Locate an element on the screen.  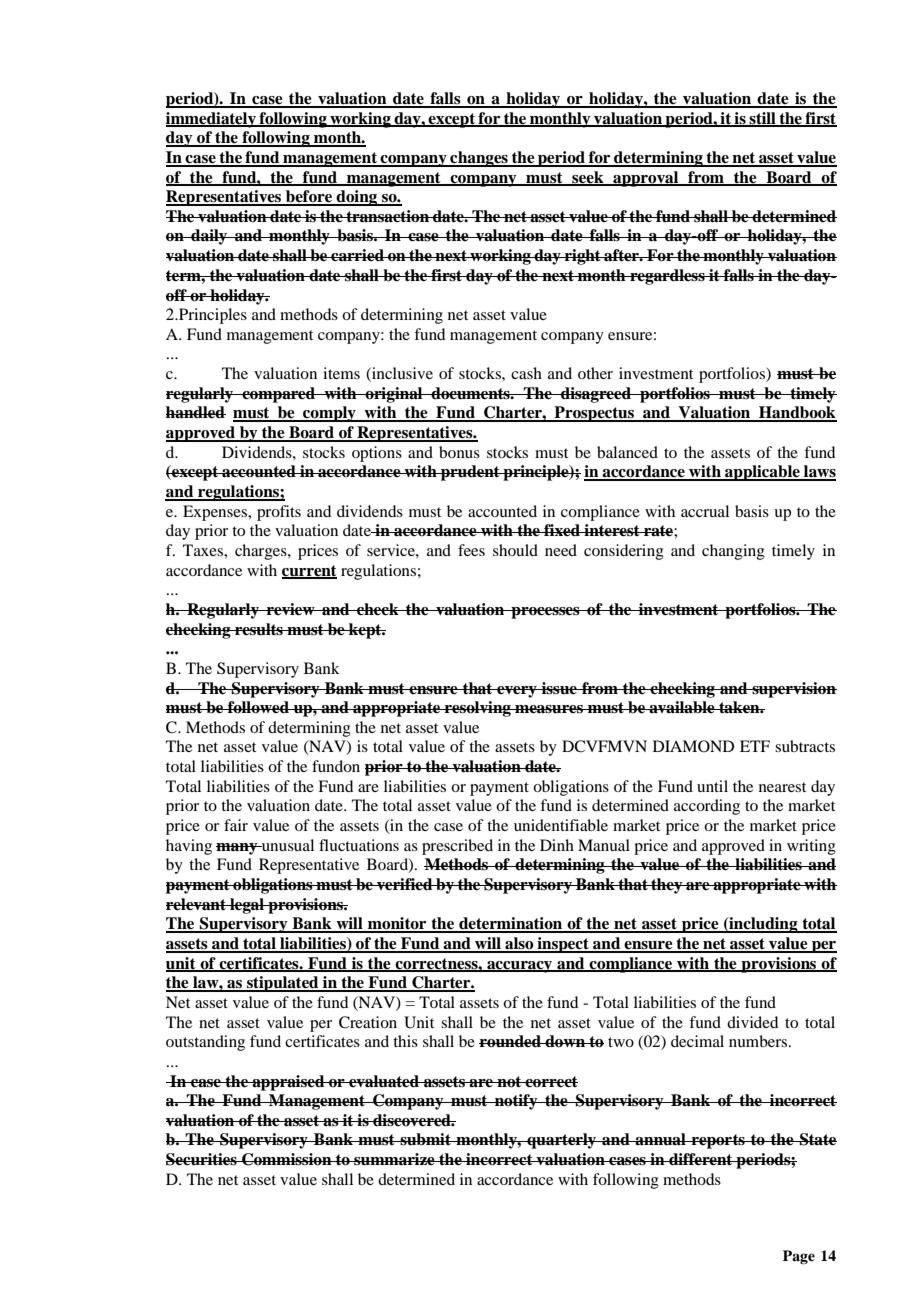
changes is located at coordinates (479, 159).
